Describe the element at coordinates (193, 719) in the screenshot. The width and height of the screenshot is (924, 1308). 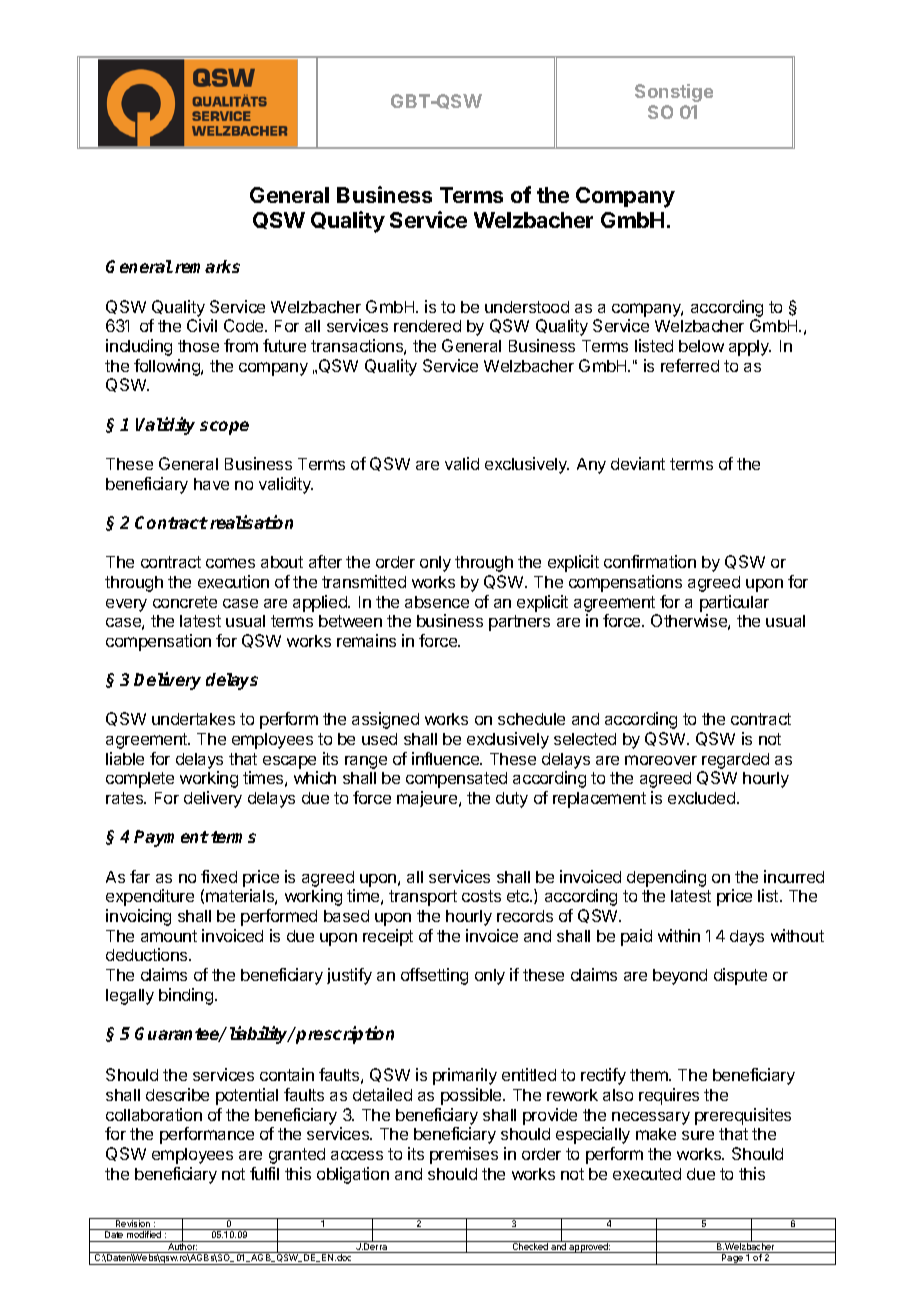
I see `undertakes` at that location.
